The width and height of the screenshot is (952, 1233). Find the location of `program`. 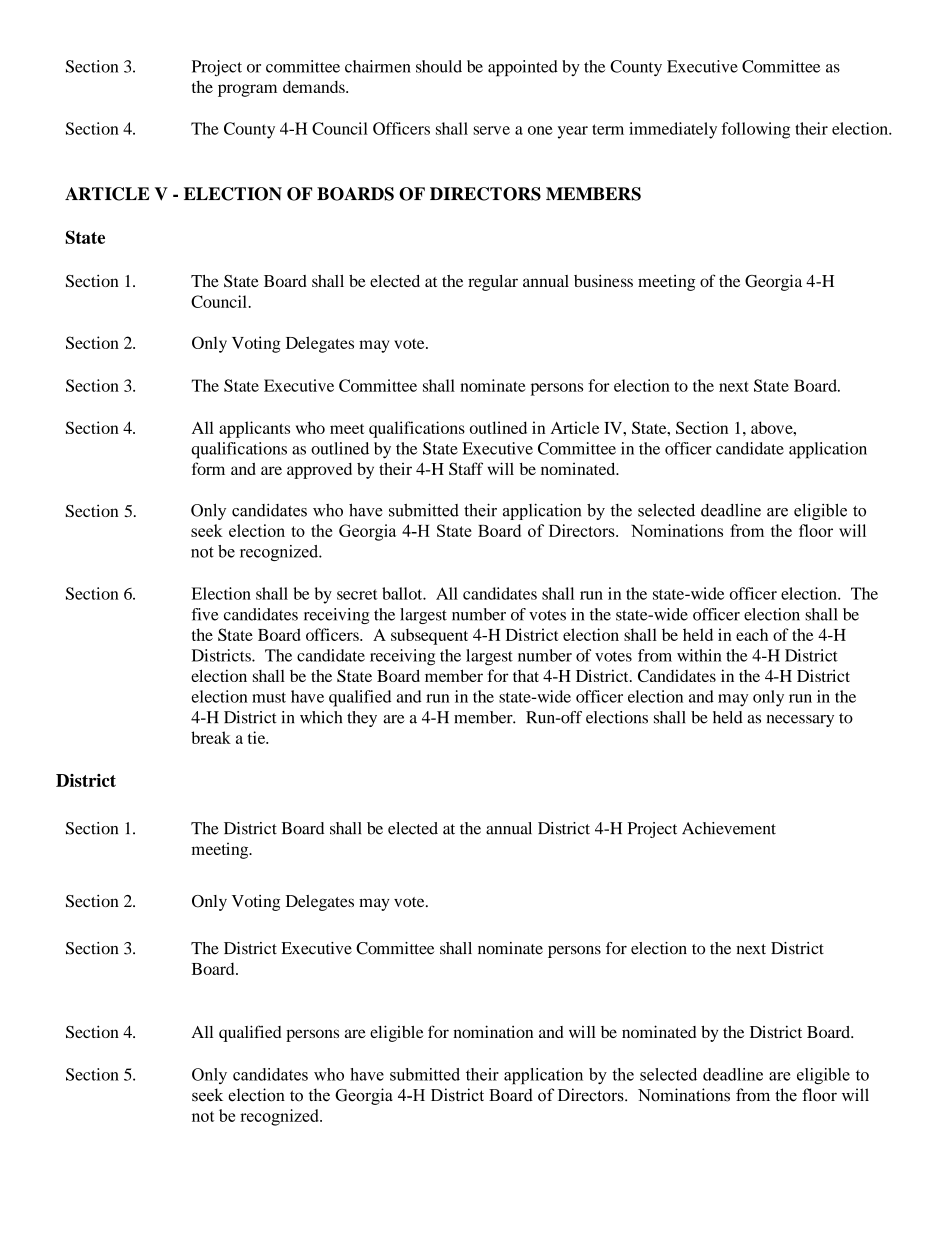

program is located at coordinates (247, 90).
